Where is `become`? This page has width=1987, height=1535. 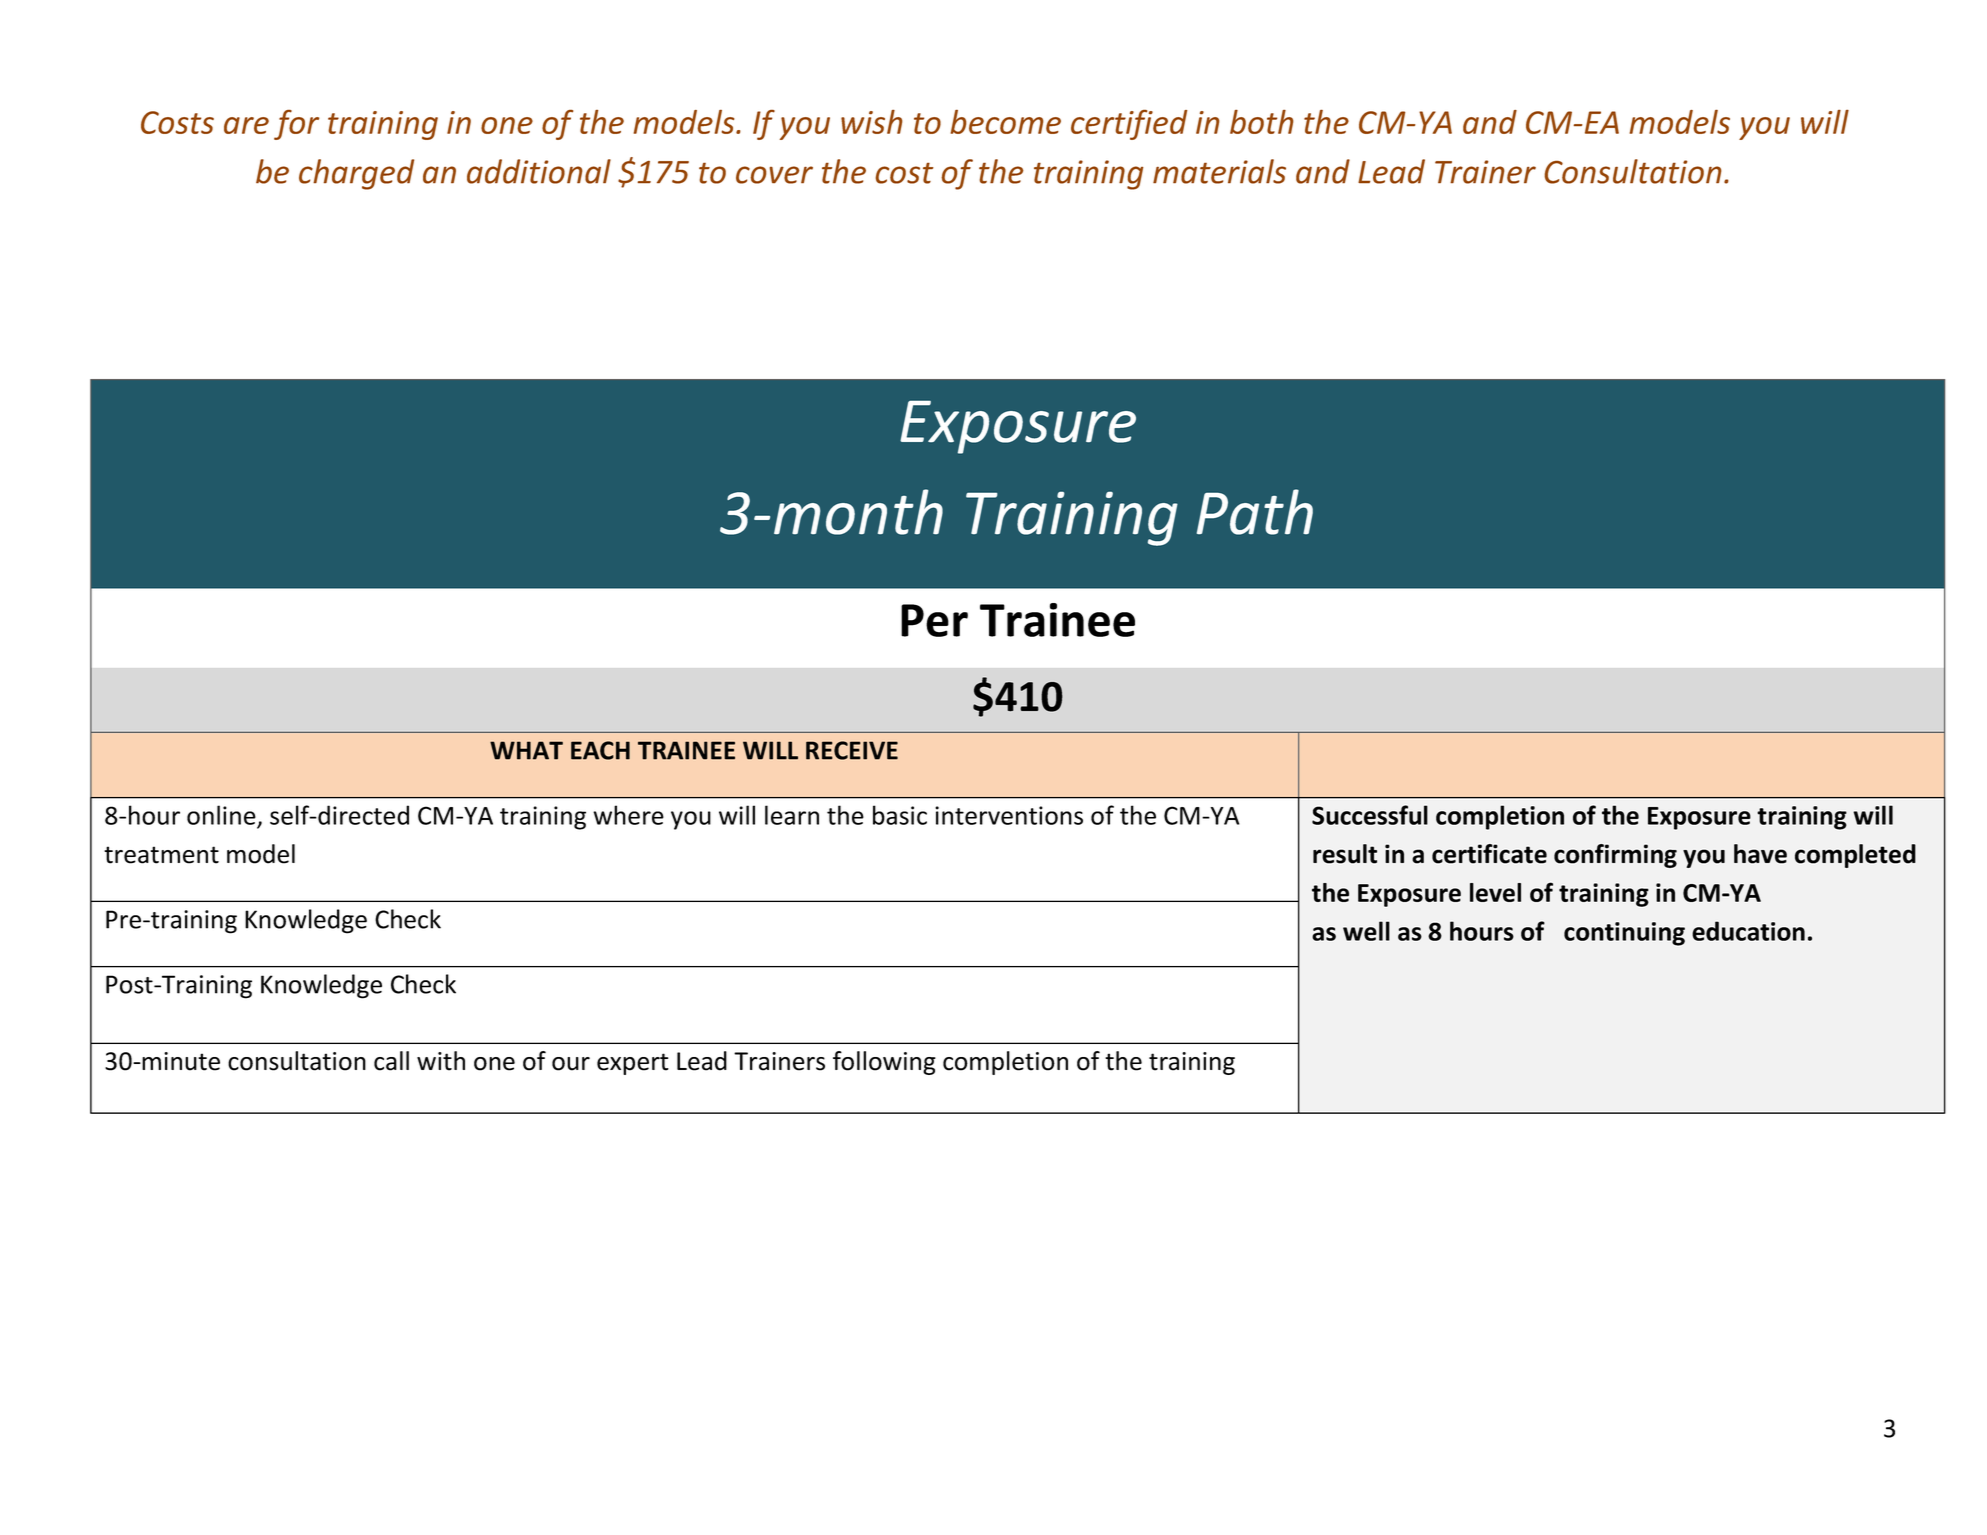
become is located at coordinates (1006, 121).
